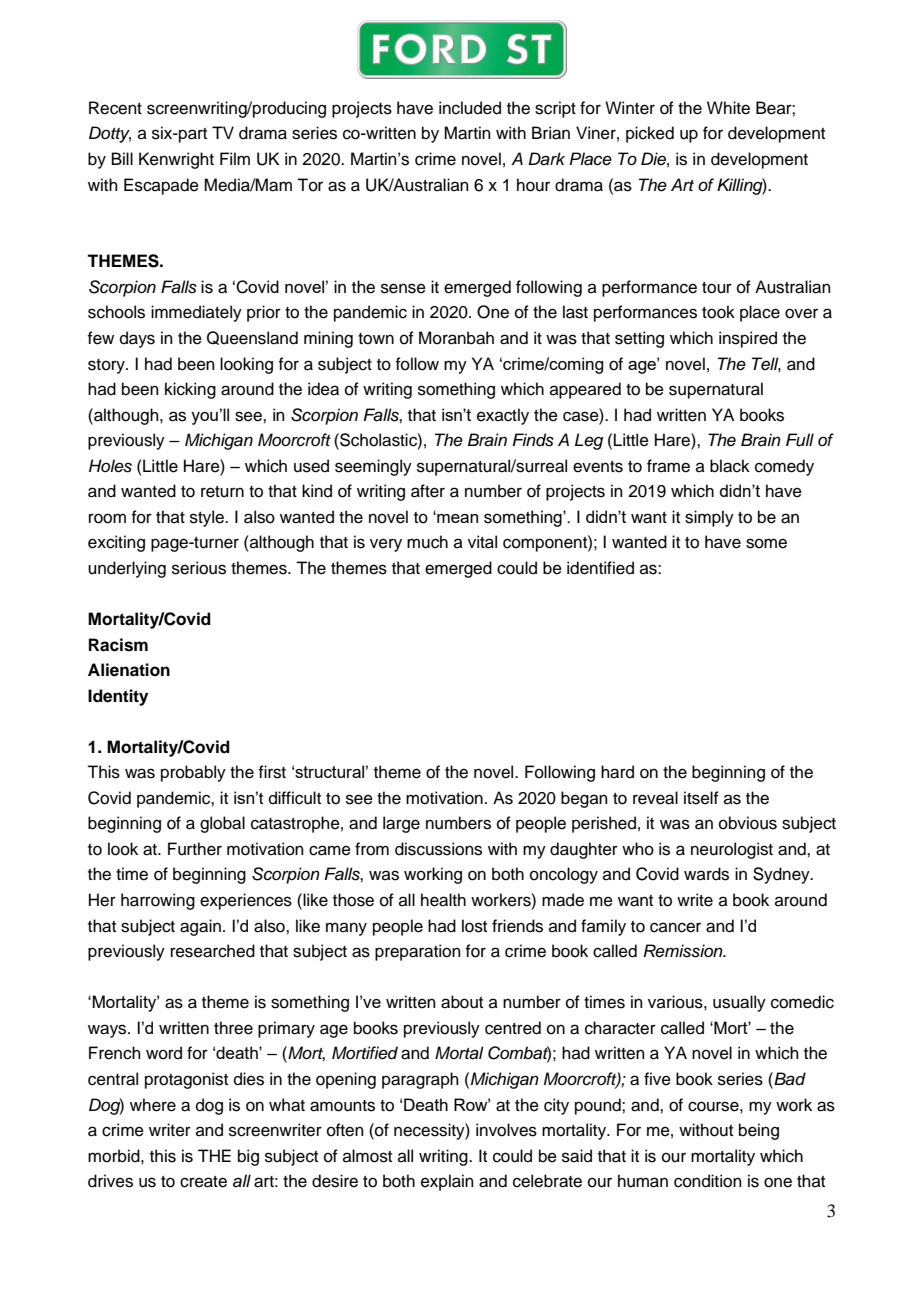 This screenshot has width=924, height=1308. Describe the element at coordinates (129, 670) in the screenshot. I see `Alienation` at that location.
